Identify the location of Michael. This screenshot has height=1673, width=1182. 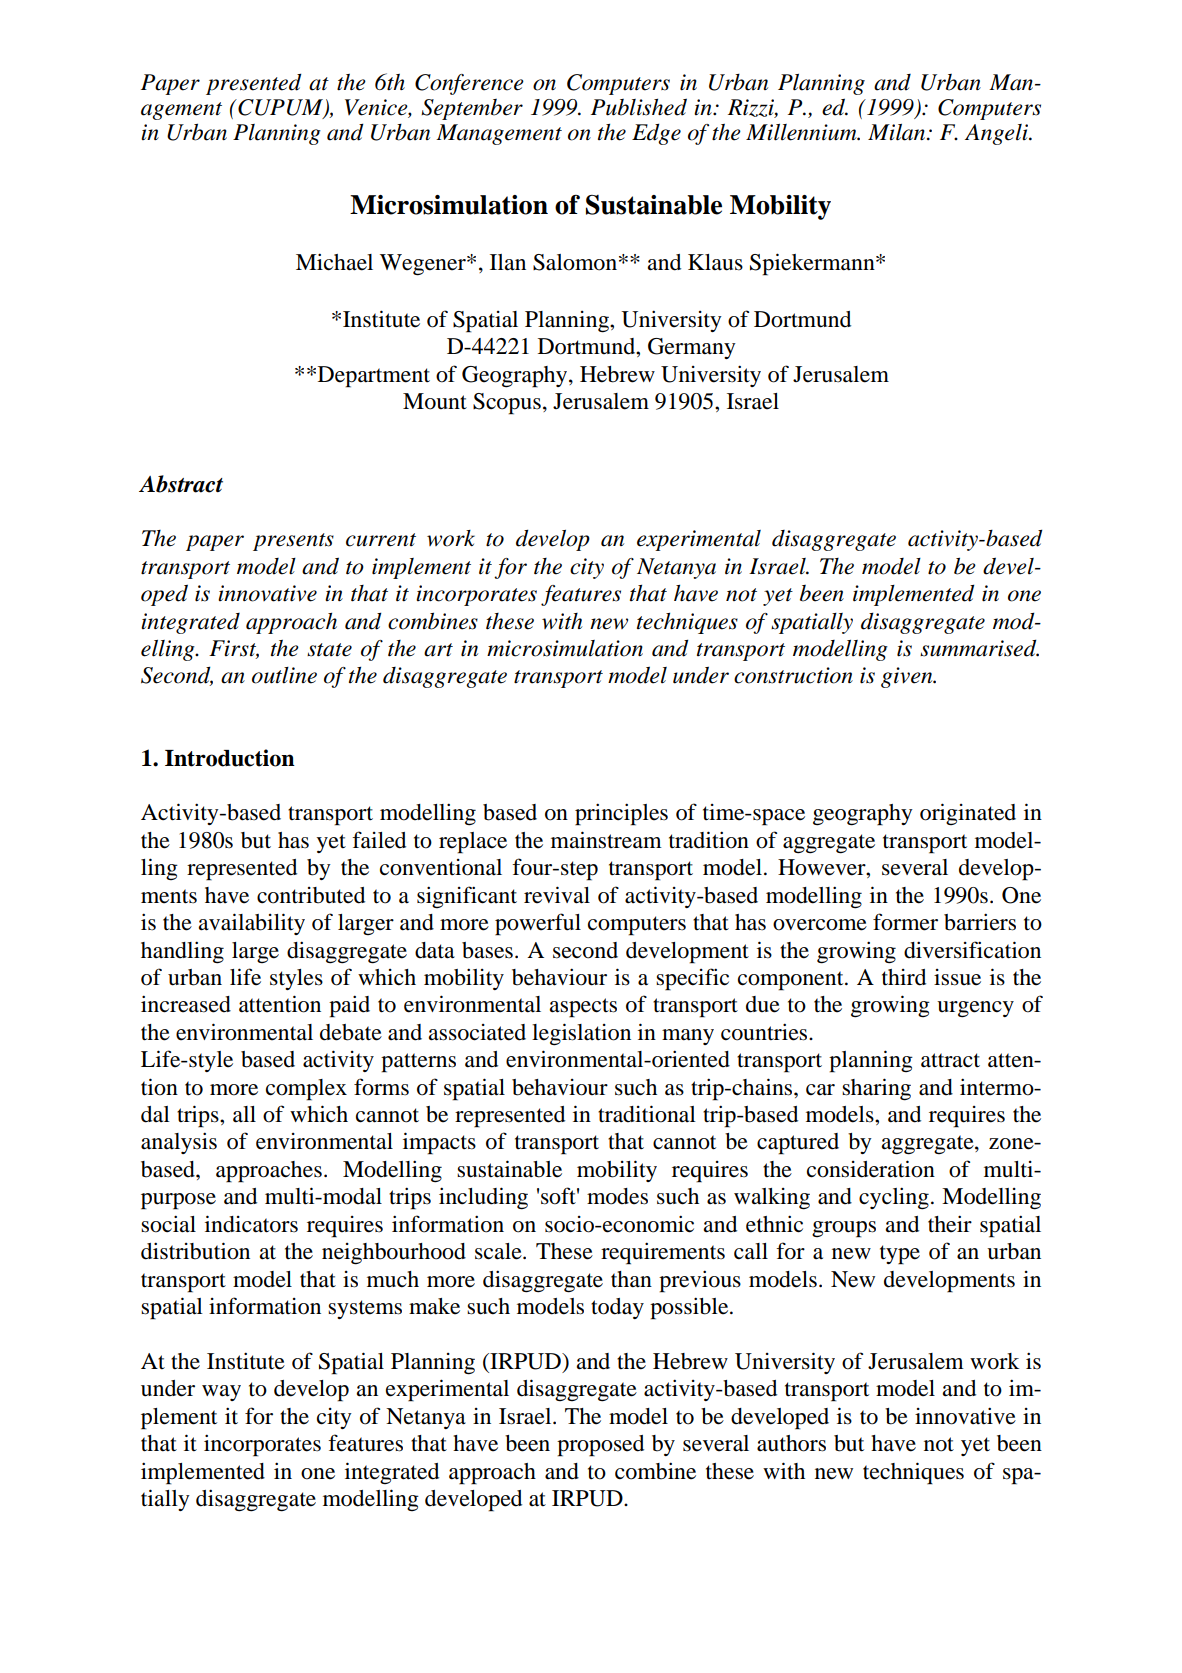
(334, 262).
